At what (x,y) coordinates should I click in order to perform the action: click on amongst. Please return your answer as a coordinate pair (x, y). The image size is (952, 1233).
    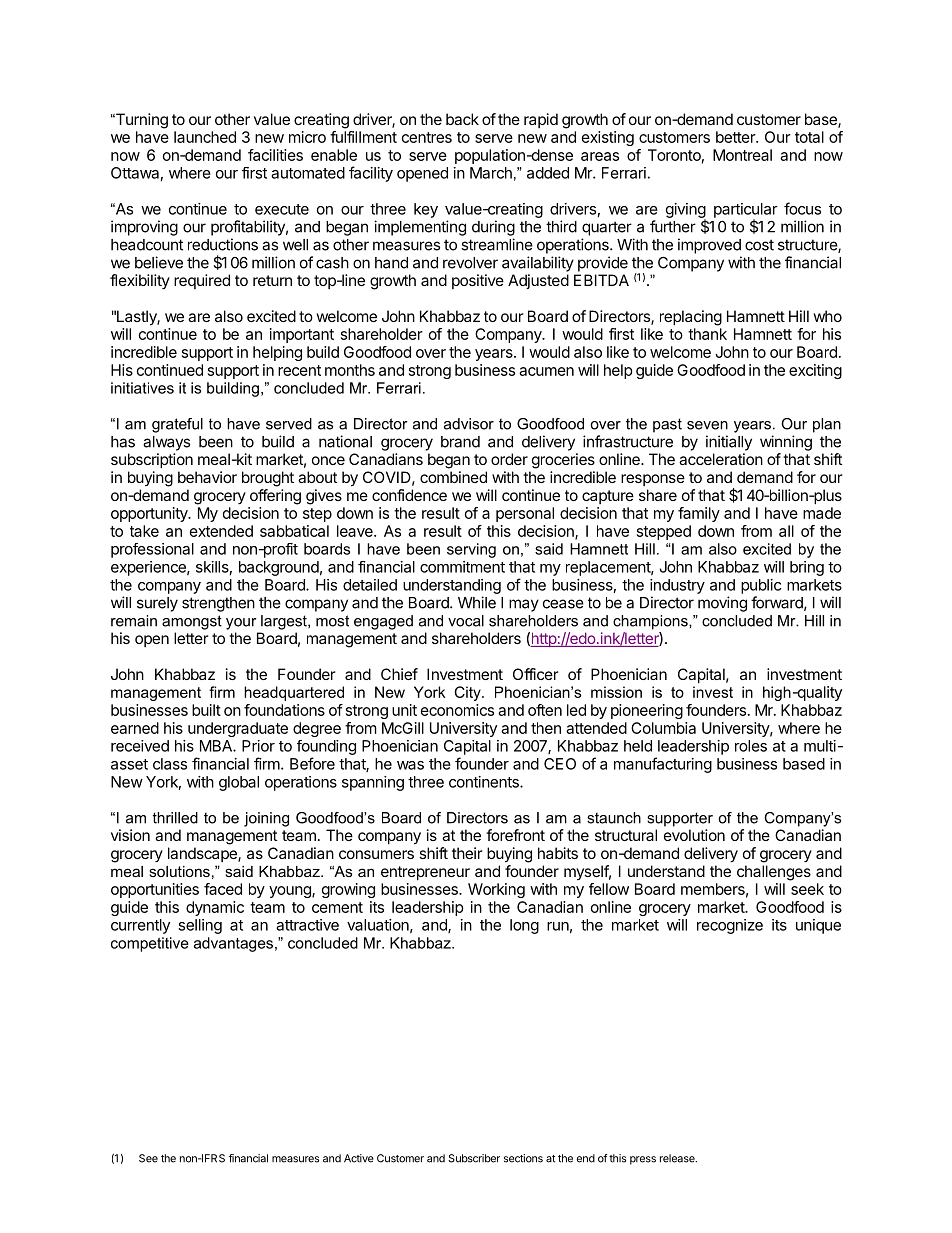
    Looking at the image, I should click on (192, 622).
